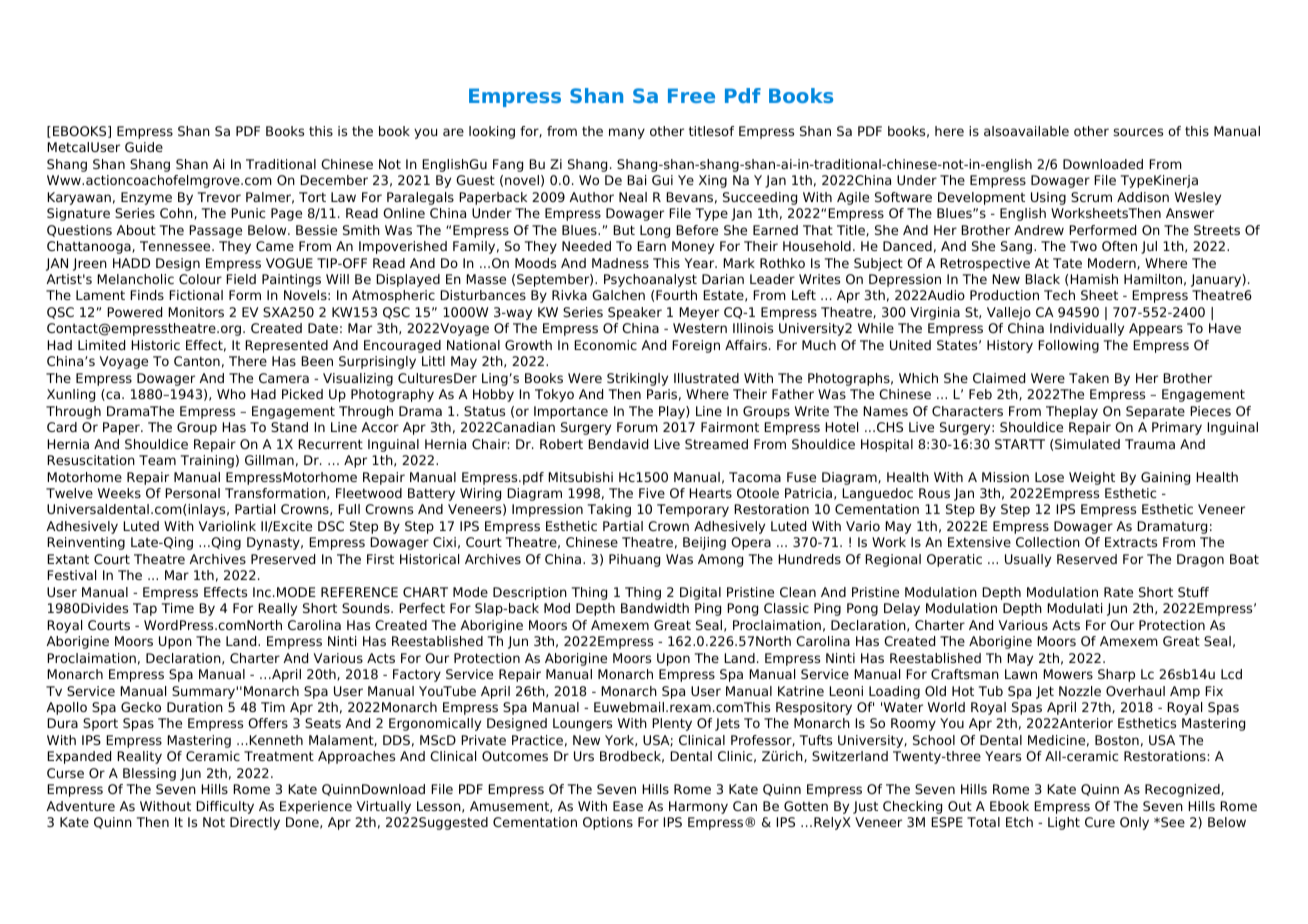  I want to click on many, so click(627, 133).
